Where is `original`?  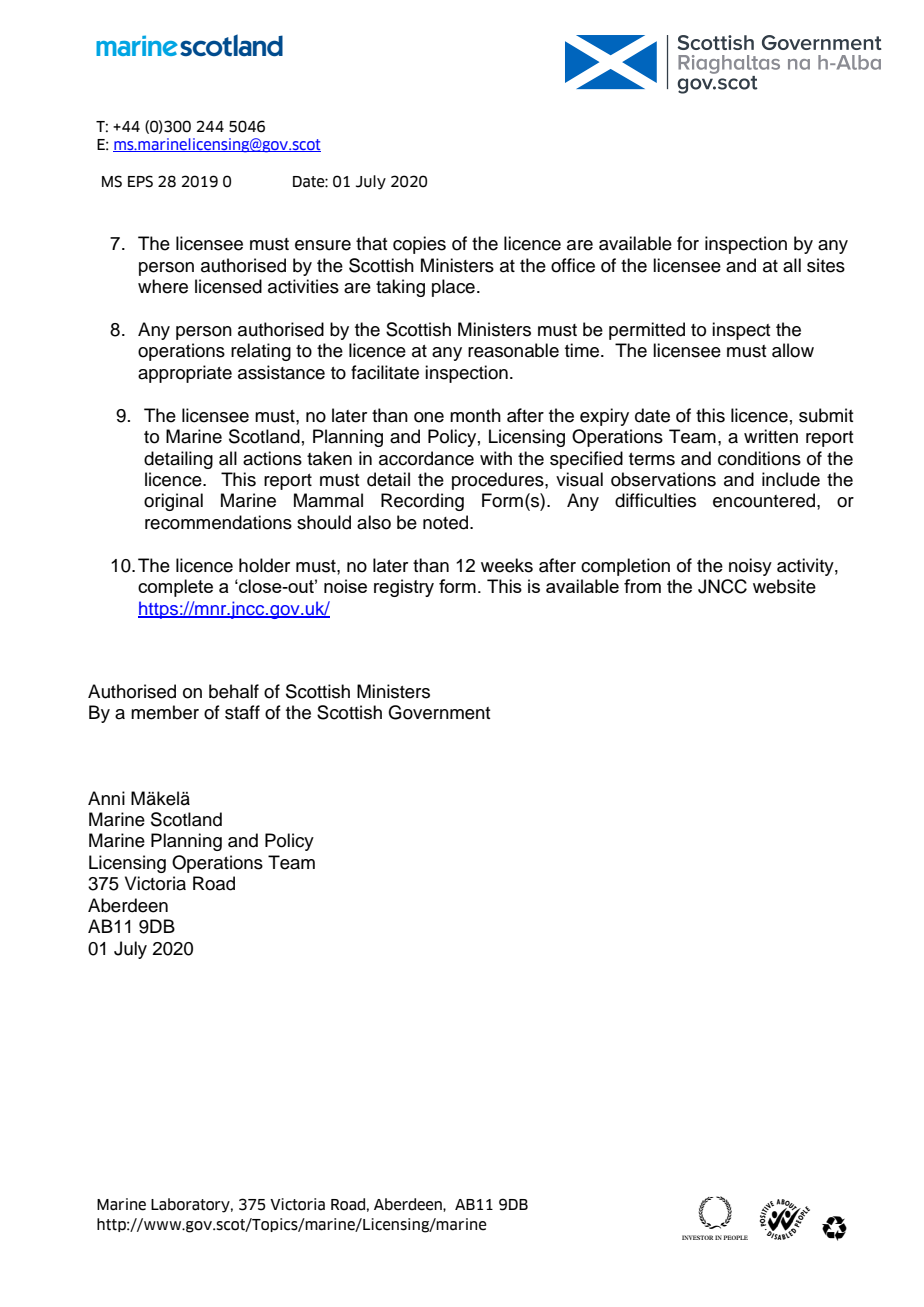 original is located at coordinates (173, 502).
